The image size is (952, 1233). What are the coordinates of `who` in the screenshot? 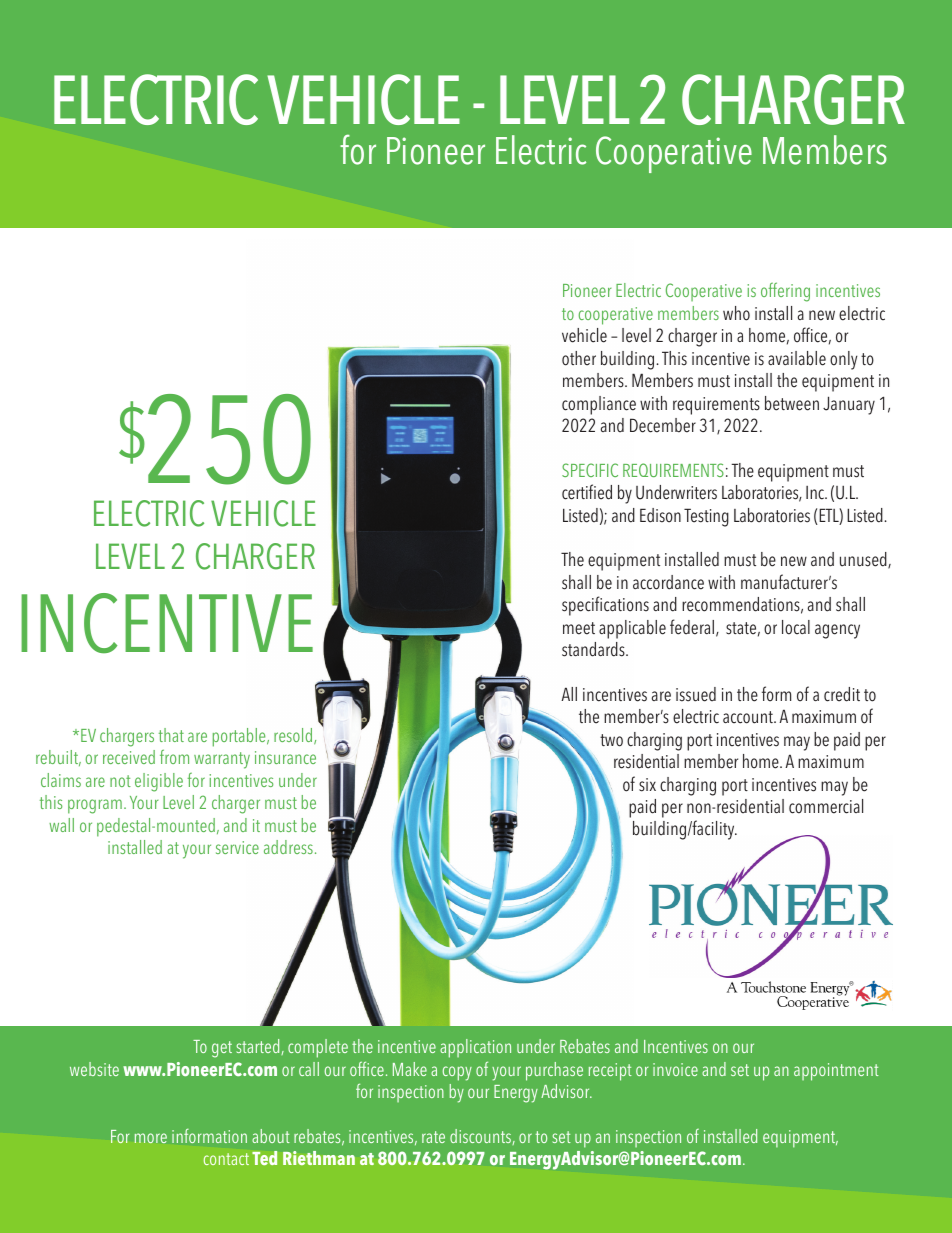 It's located at (736, 313).
